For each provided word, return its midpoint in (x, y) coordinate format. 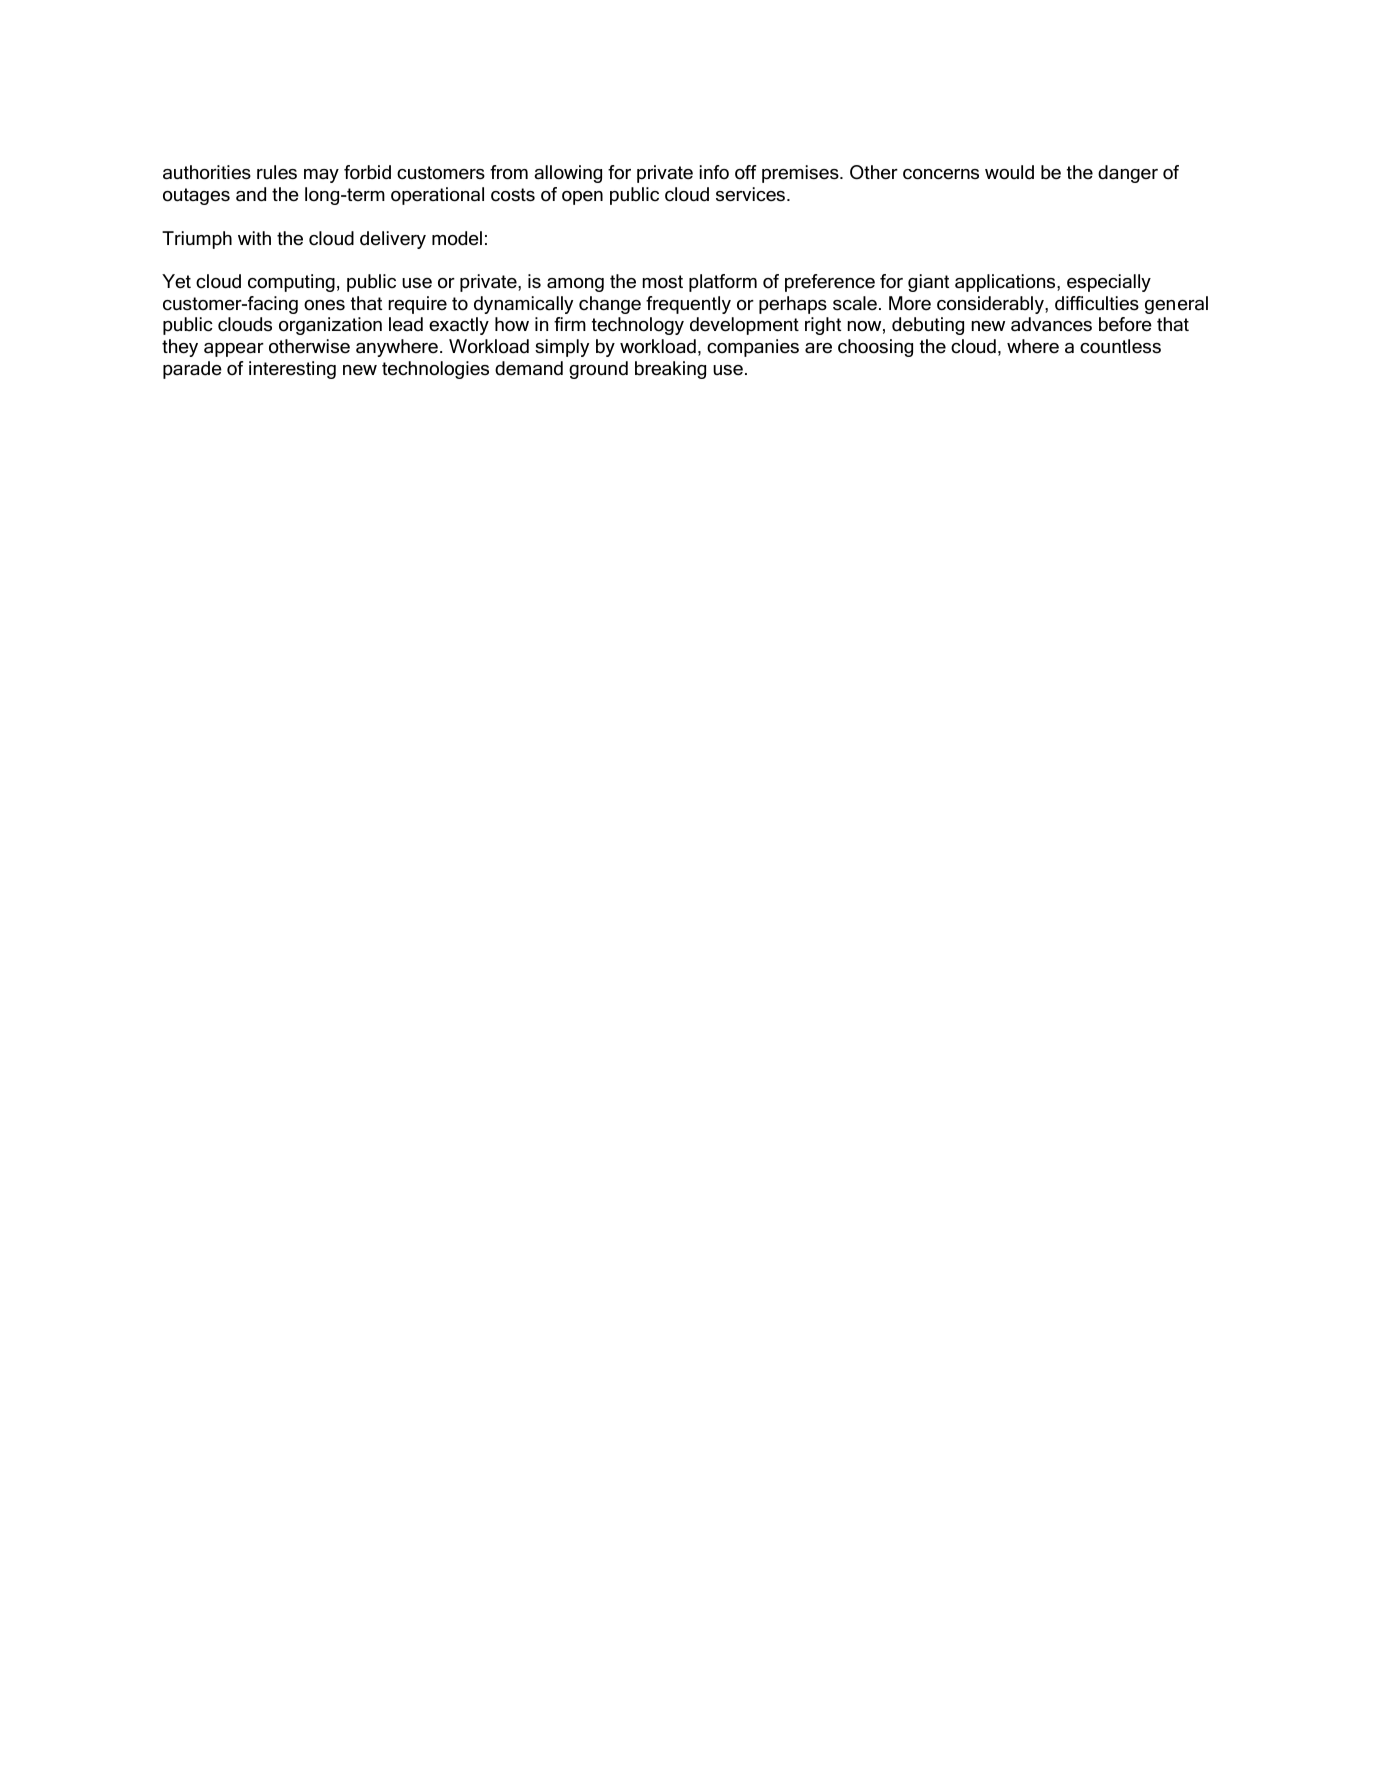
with (254, 238)
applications (1006, 283)
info (714, 172)
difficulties (1097, 303)
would (1009, 172)
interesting (292, 370)
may (321, 176)
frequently (688, 305)
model (457, 238)
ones (324, 305)
